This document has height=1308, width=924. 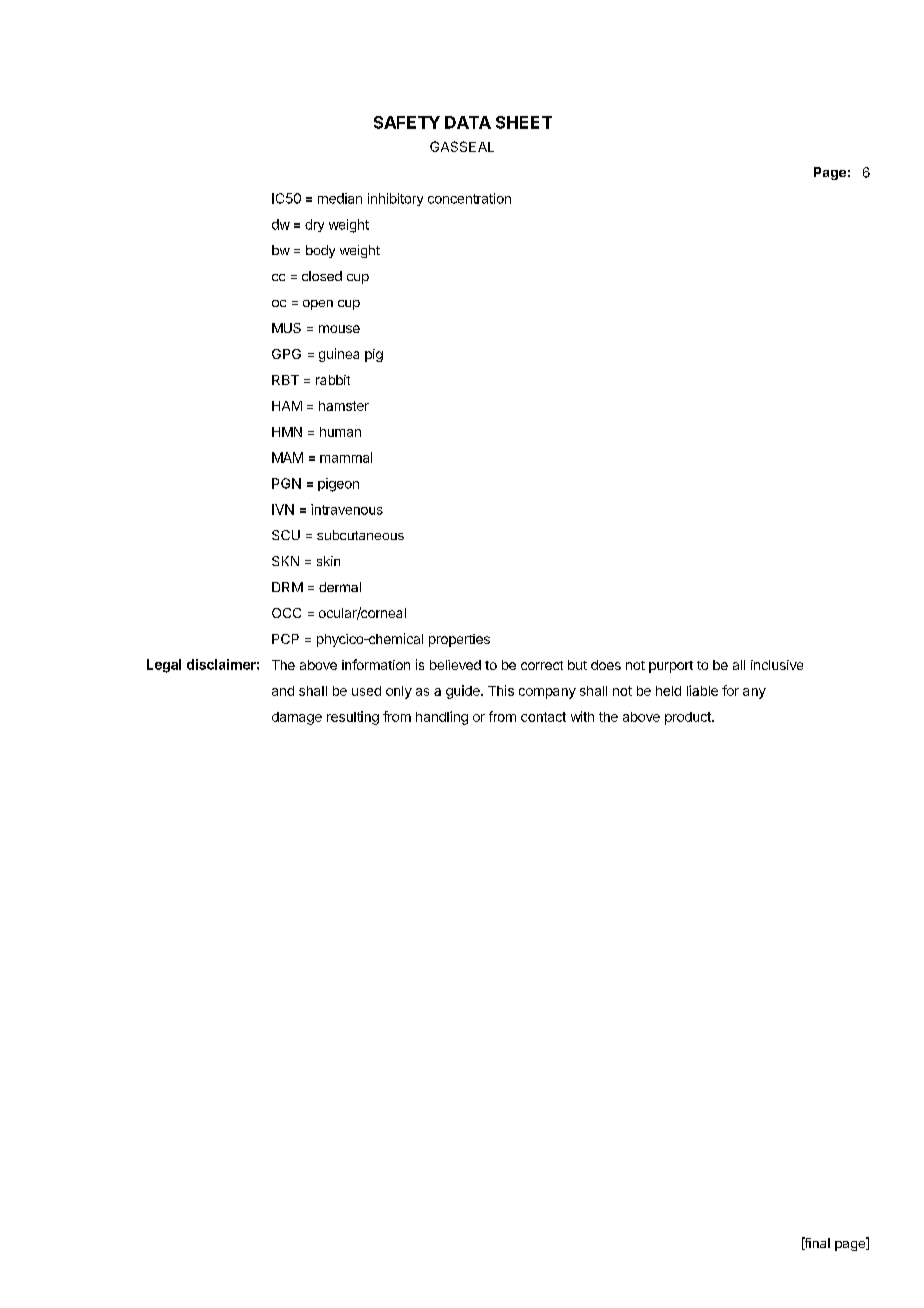 What do you see at coordinates (464, 692) in the document?
I see `guide` at bounding box center [464, 692].
